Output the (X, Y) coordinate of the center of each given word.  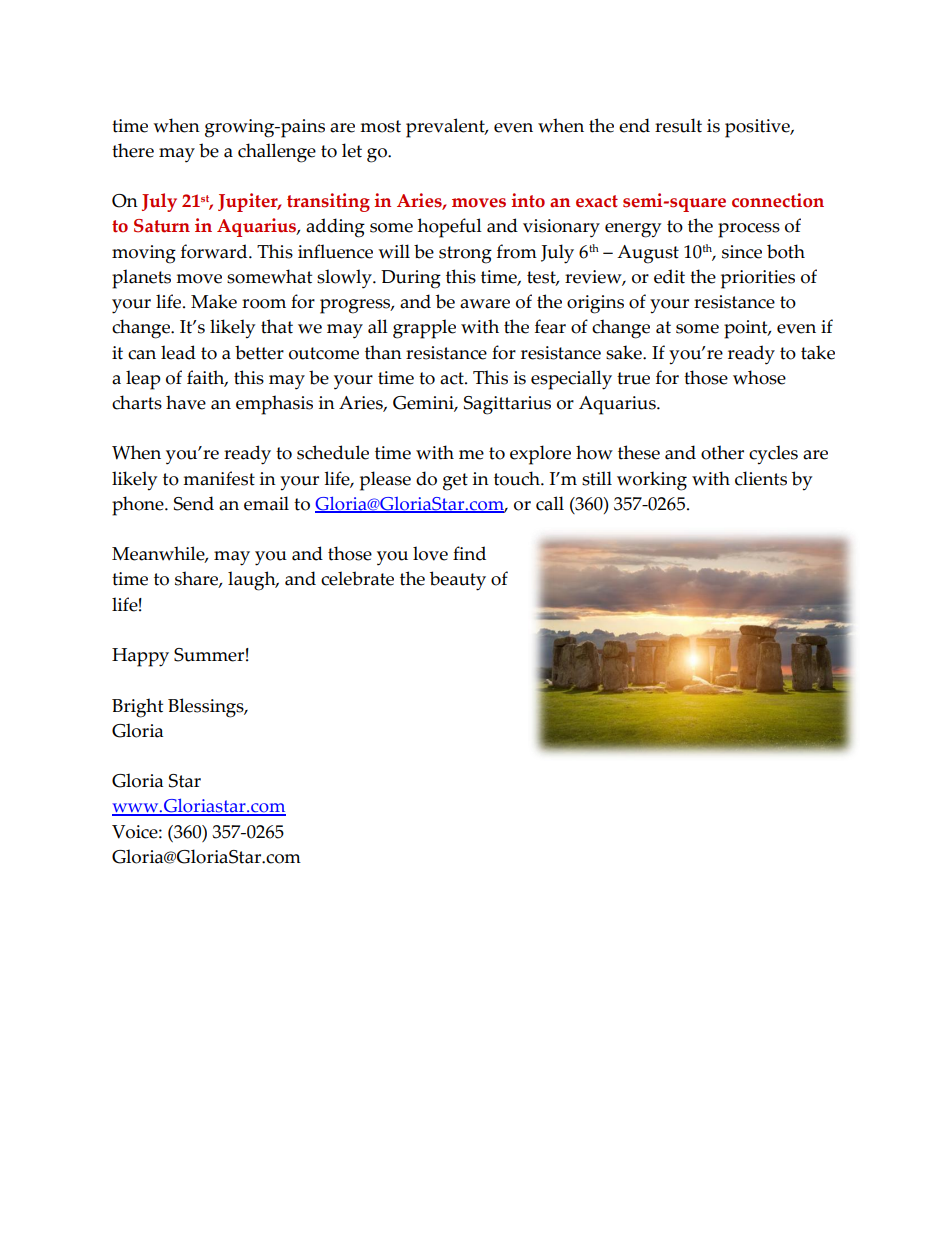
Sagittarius (507, 405)
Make (214, 301)
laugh (253, 581)
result (678, 125)
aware (485, 304)
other (722, 452)
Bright (137, 708)
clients (761, 478)
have (186, 402)
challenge (277, 153)
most (380, 126)
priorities (758, 279)
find (469, 553)
